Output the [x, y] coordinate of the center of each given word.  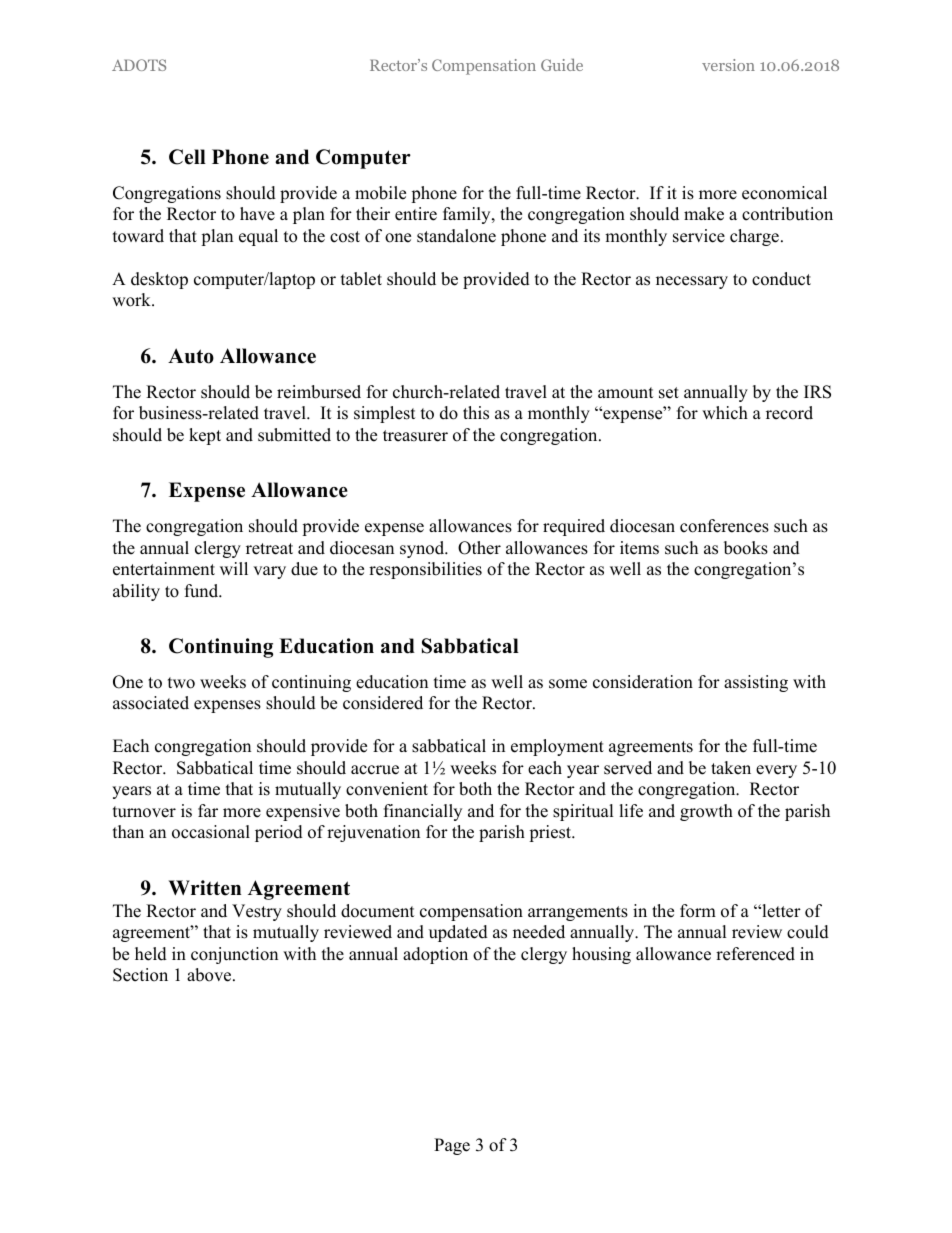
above [210, 975]
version [728, 65]
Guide [562, 64]
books [746, 548]
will [234, 568]
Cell [187, 157]
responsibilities [425, 570]
